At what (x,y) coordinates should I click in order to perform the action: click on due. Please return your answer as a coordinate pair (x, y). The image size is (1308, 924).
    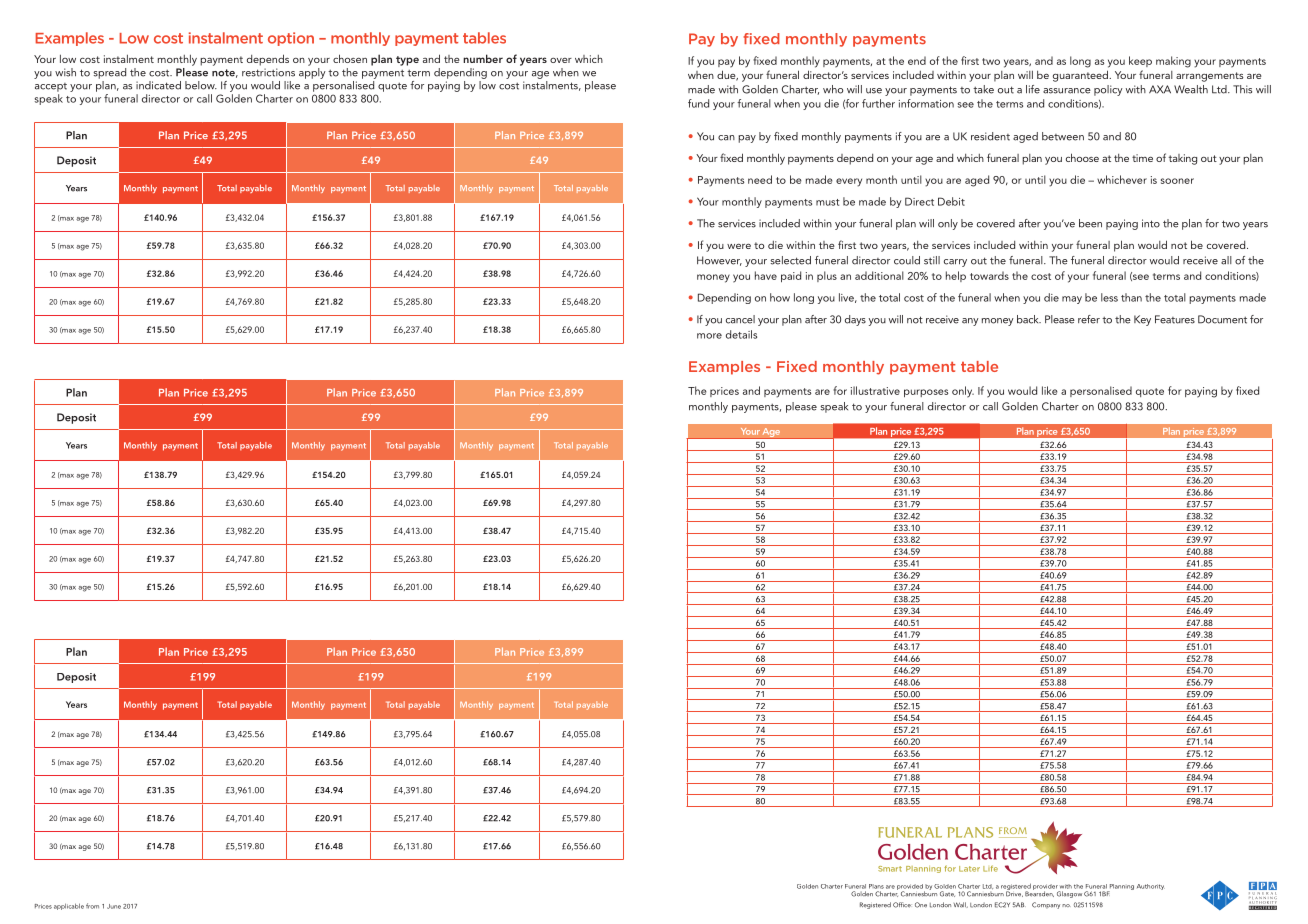
    Looking at the image, I should click on (727, 75).
